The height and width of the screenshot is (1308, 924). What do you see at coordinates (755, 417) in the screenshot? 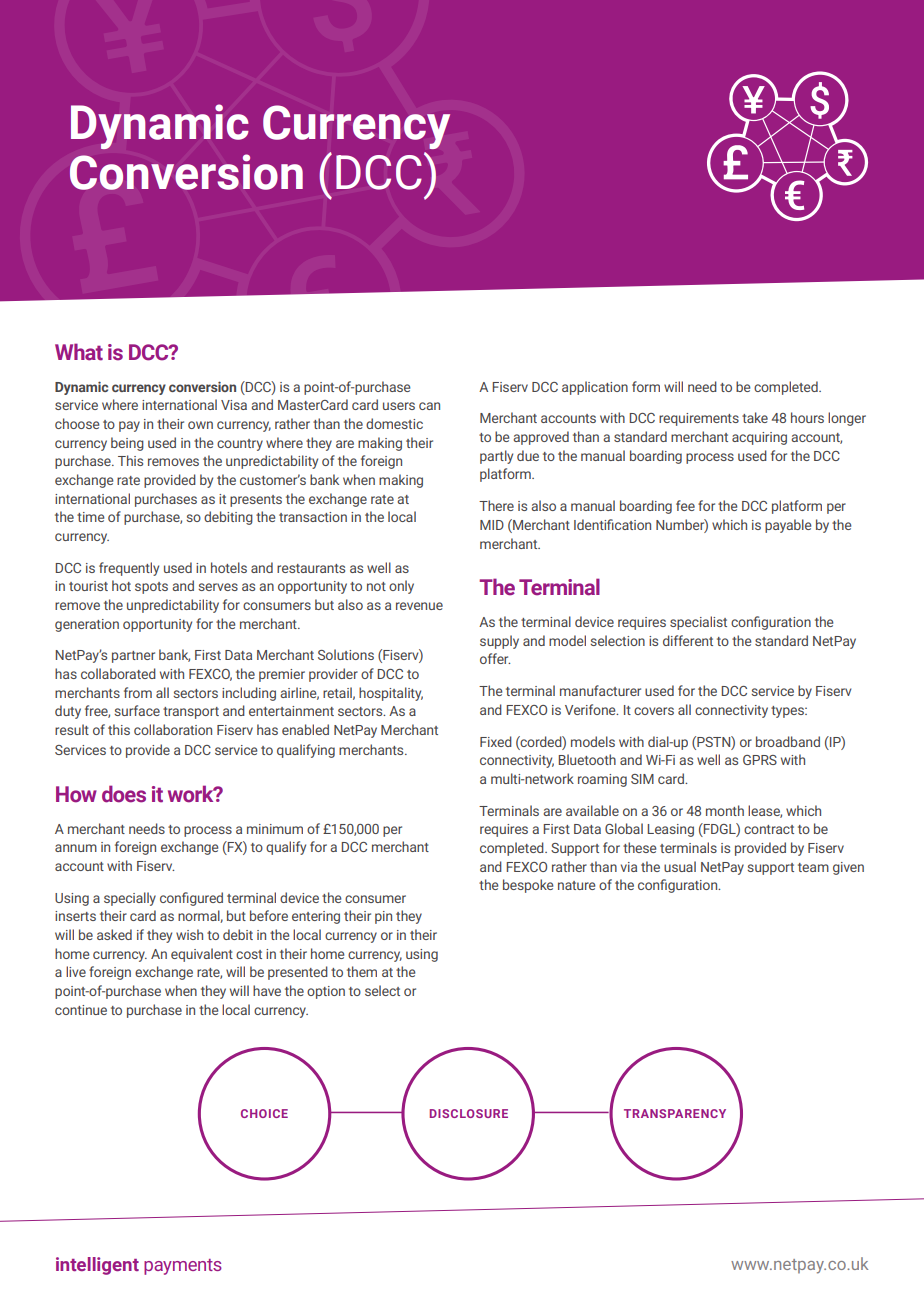
I see `take` at bounding box center [755, 417].
